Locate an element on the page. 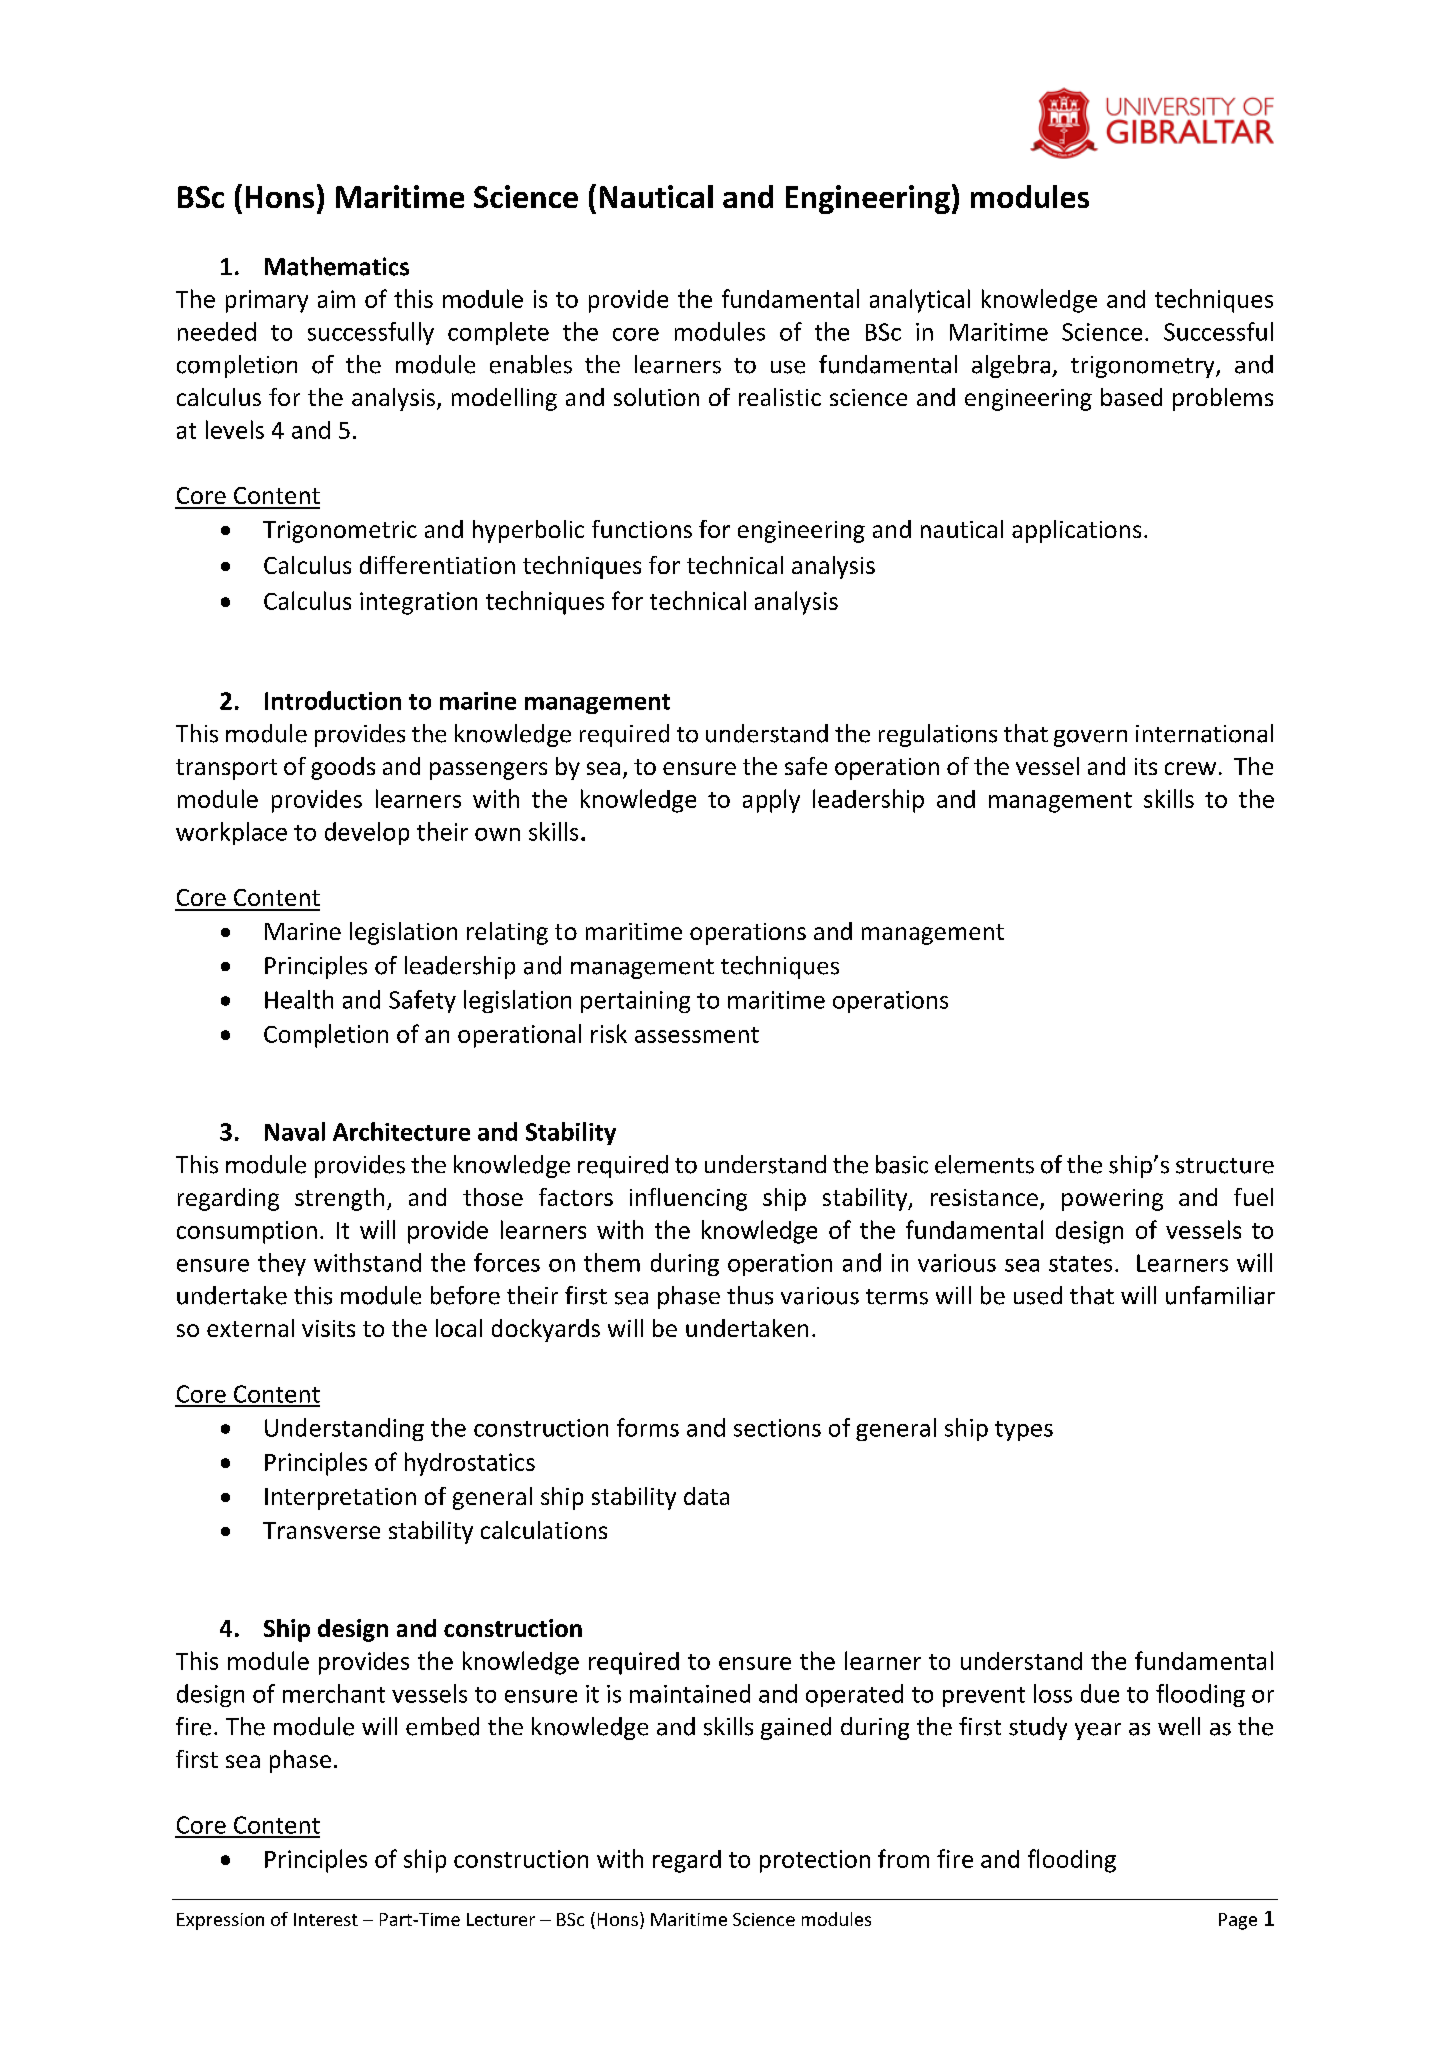  functions is located at coordinates (642, 529).
